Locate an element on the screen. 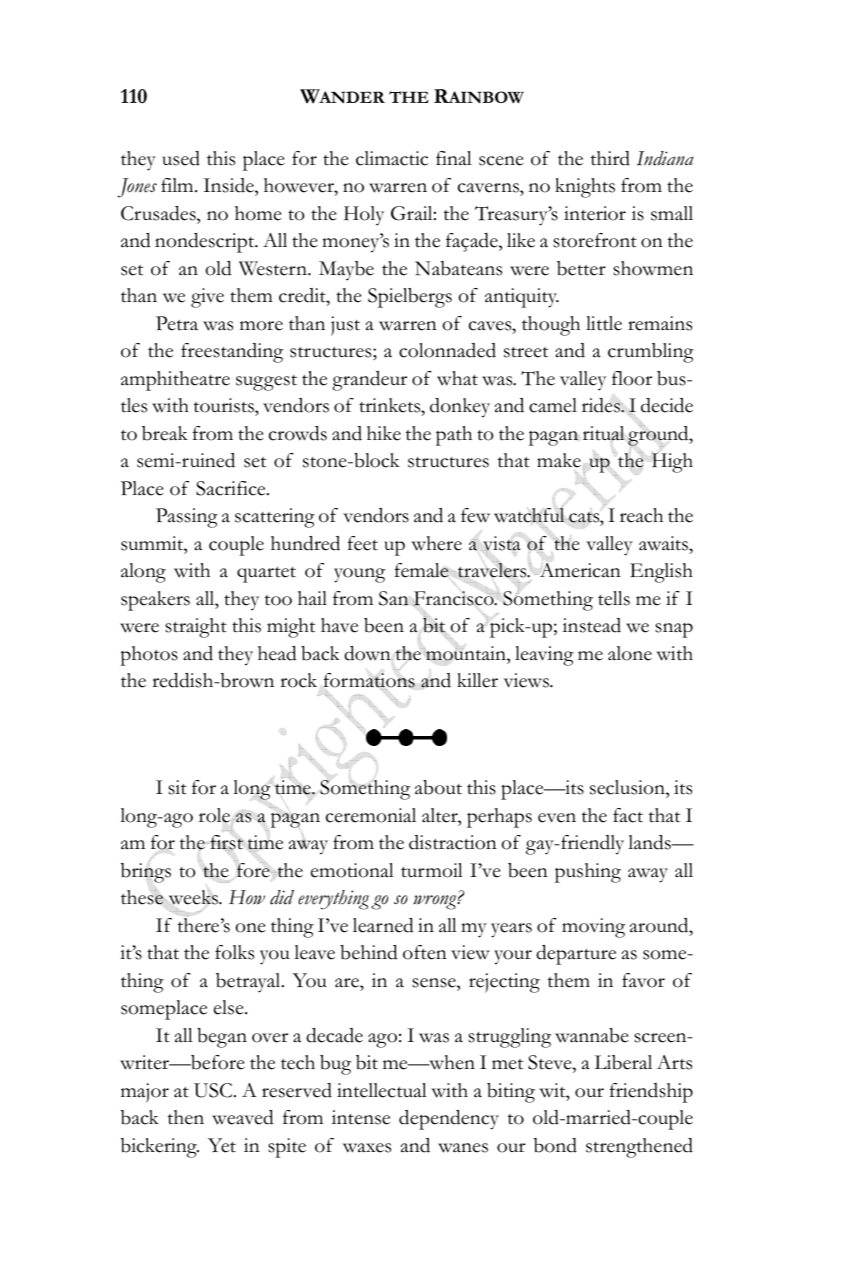 This screenshot has height=1273, width=849. hike is located at coordinates (384, 433).
